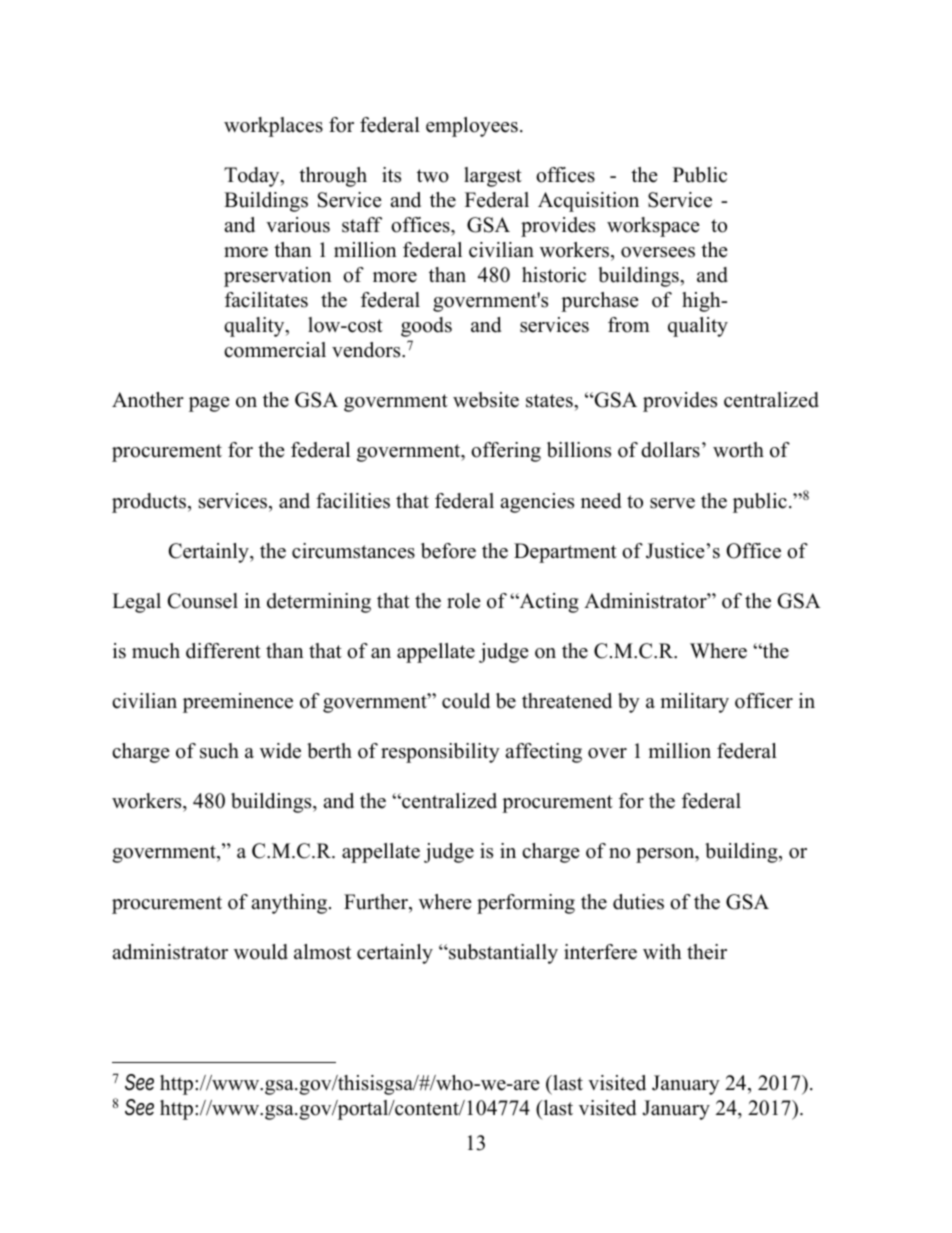  Describe the element at coordinates (486, 400) in the screenshot. I see `website` at that location.
